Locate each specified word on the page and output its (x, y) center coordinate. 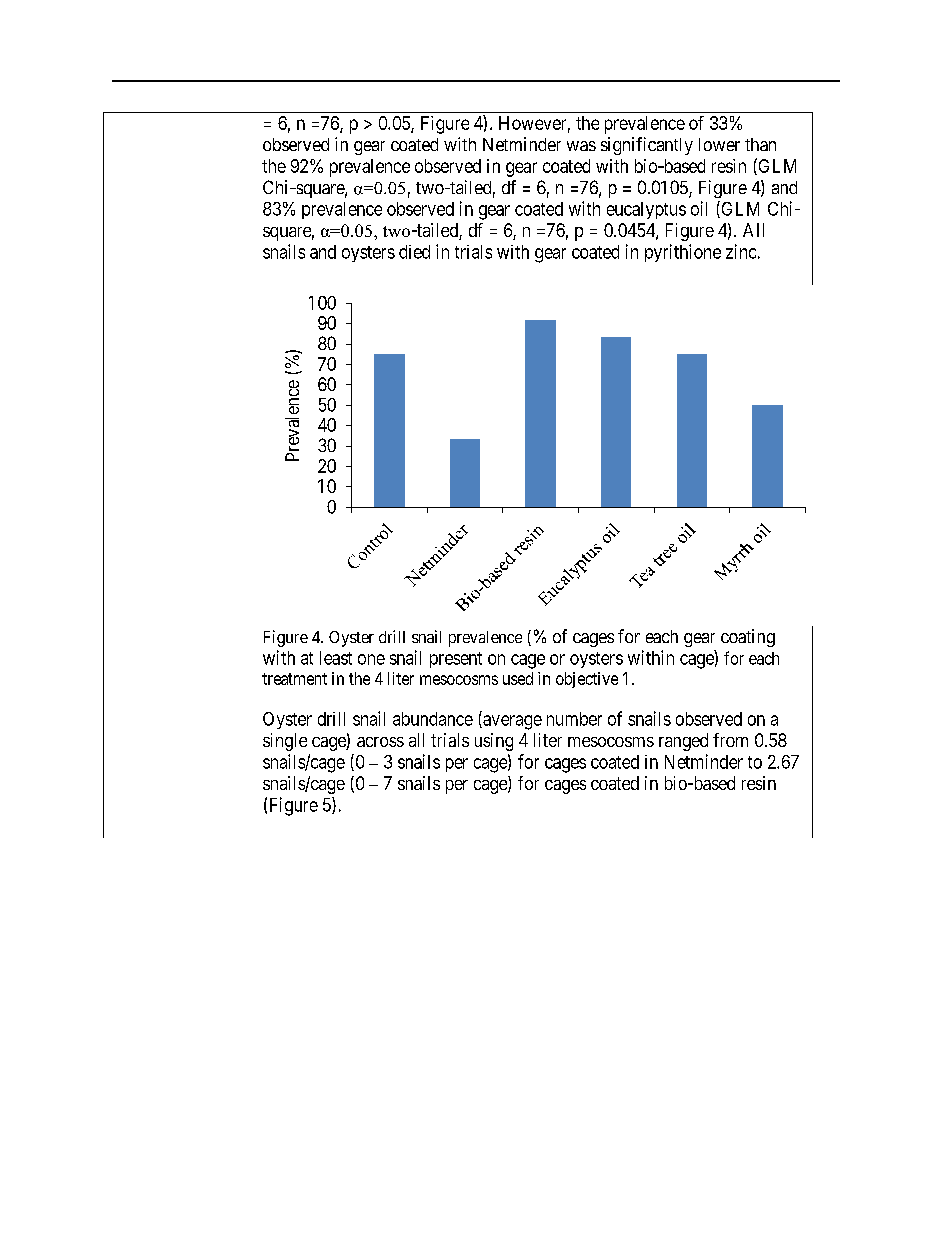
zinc (741, 251)
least (336, 658)
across (380, 742)
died (414, 252)
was (581, 146)
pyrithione (683, 253)
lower (719, 144)
